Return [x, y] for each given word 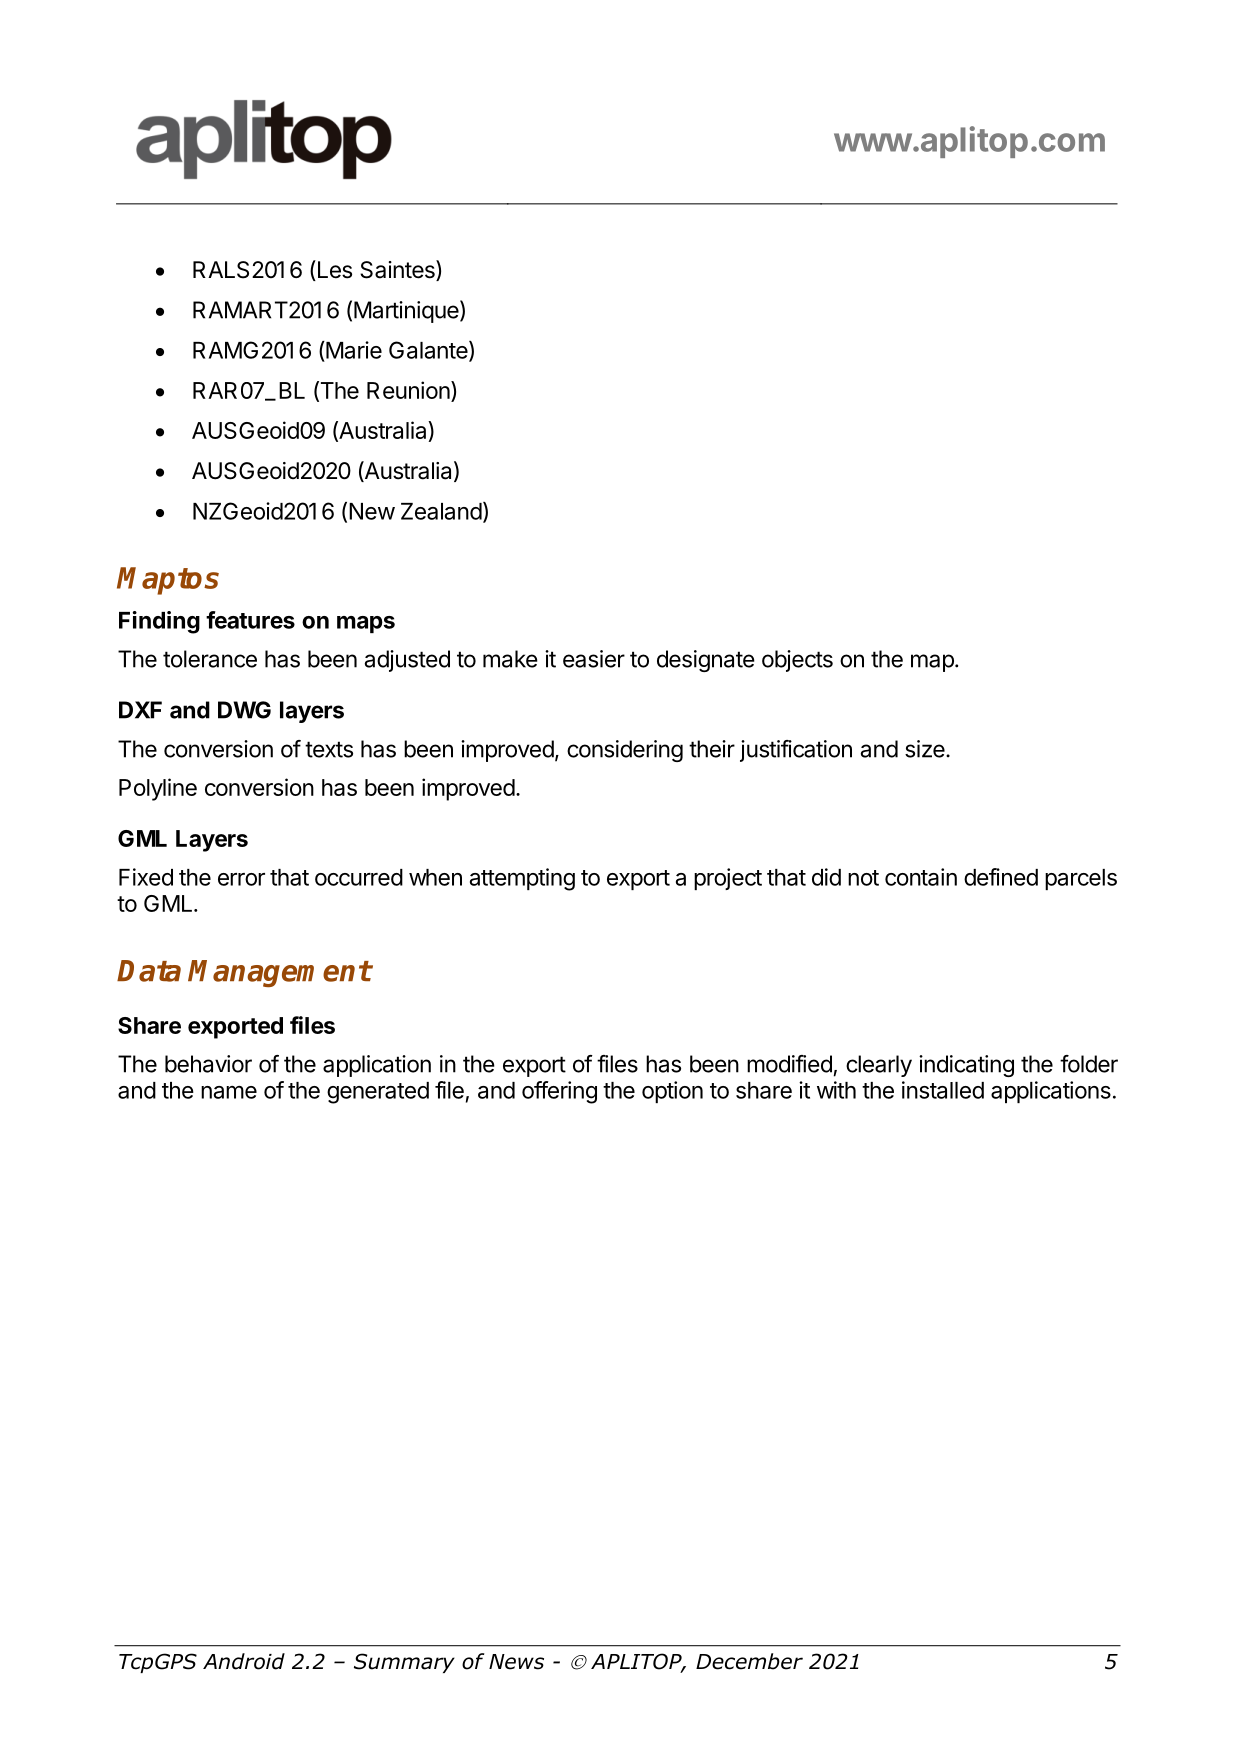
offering [559, 1092]
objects [797, 661]
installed [943, 1090]
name [229, 1092]
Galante [428, 350]
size [926, 749]
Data [149, 971]
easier [594, 659]
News [516, 1662]
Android [244, 1661]
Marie [353, 350]
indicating [966, 1066]
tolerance [210, 659]
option [672, 1092]
